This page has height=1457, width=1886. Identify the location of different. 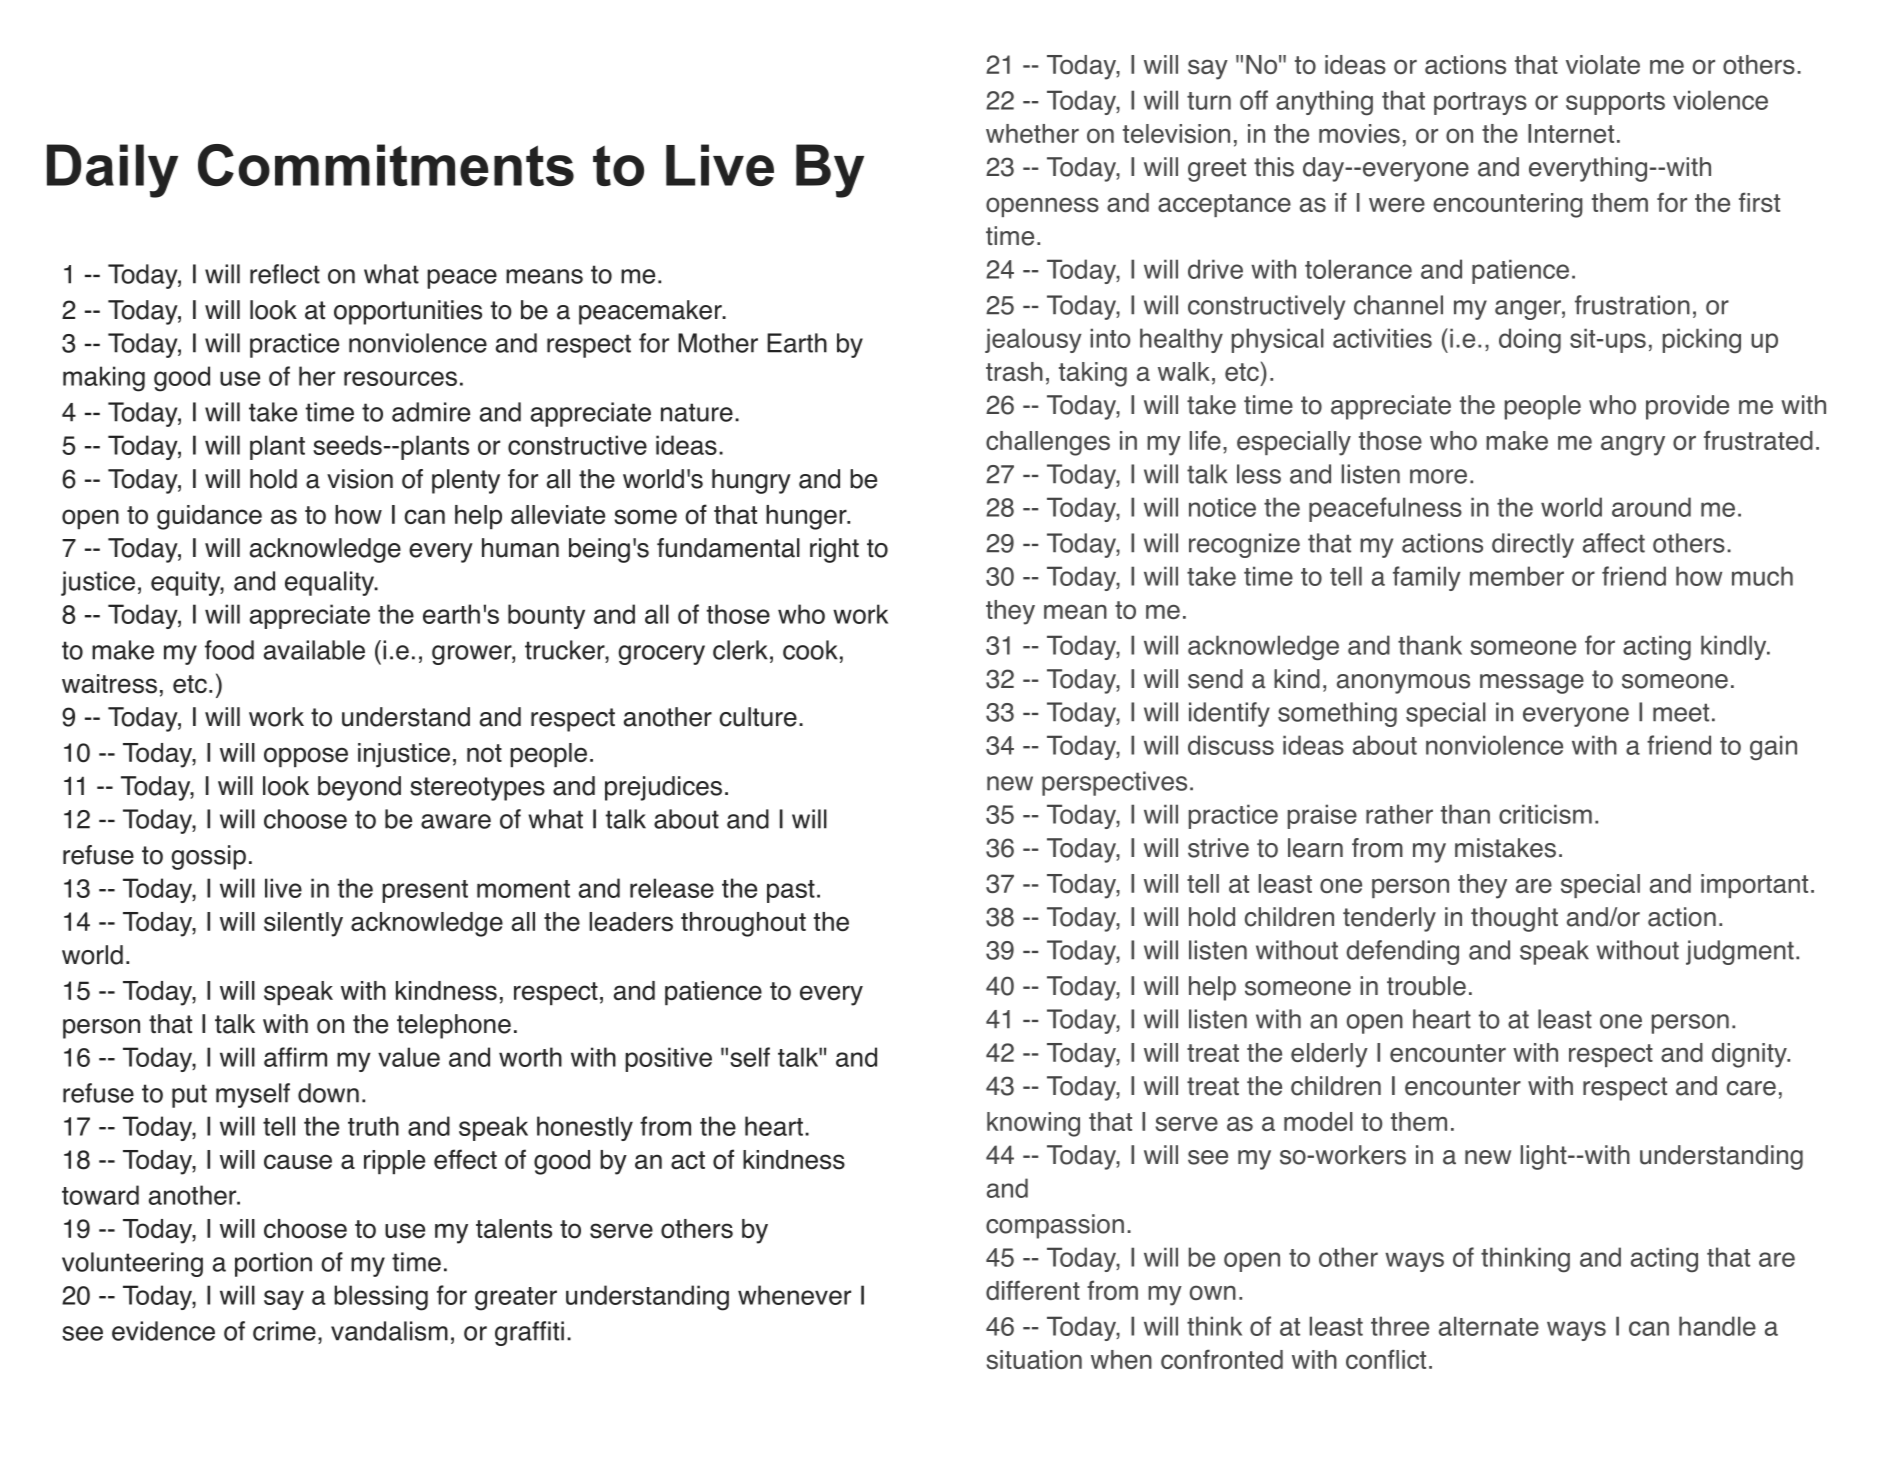
(1033, 1290).
